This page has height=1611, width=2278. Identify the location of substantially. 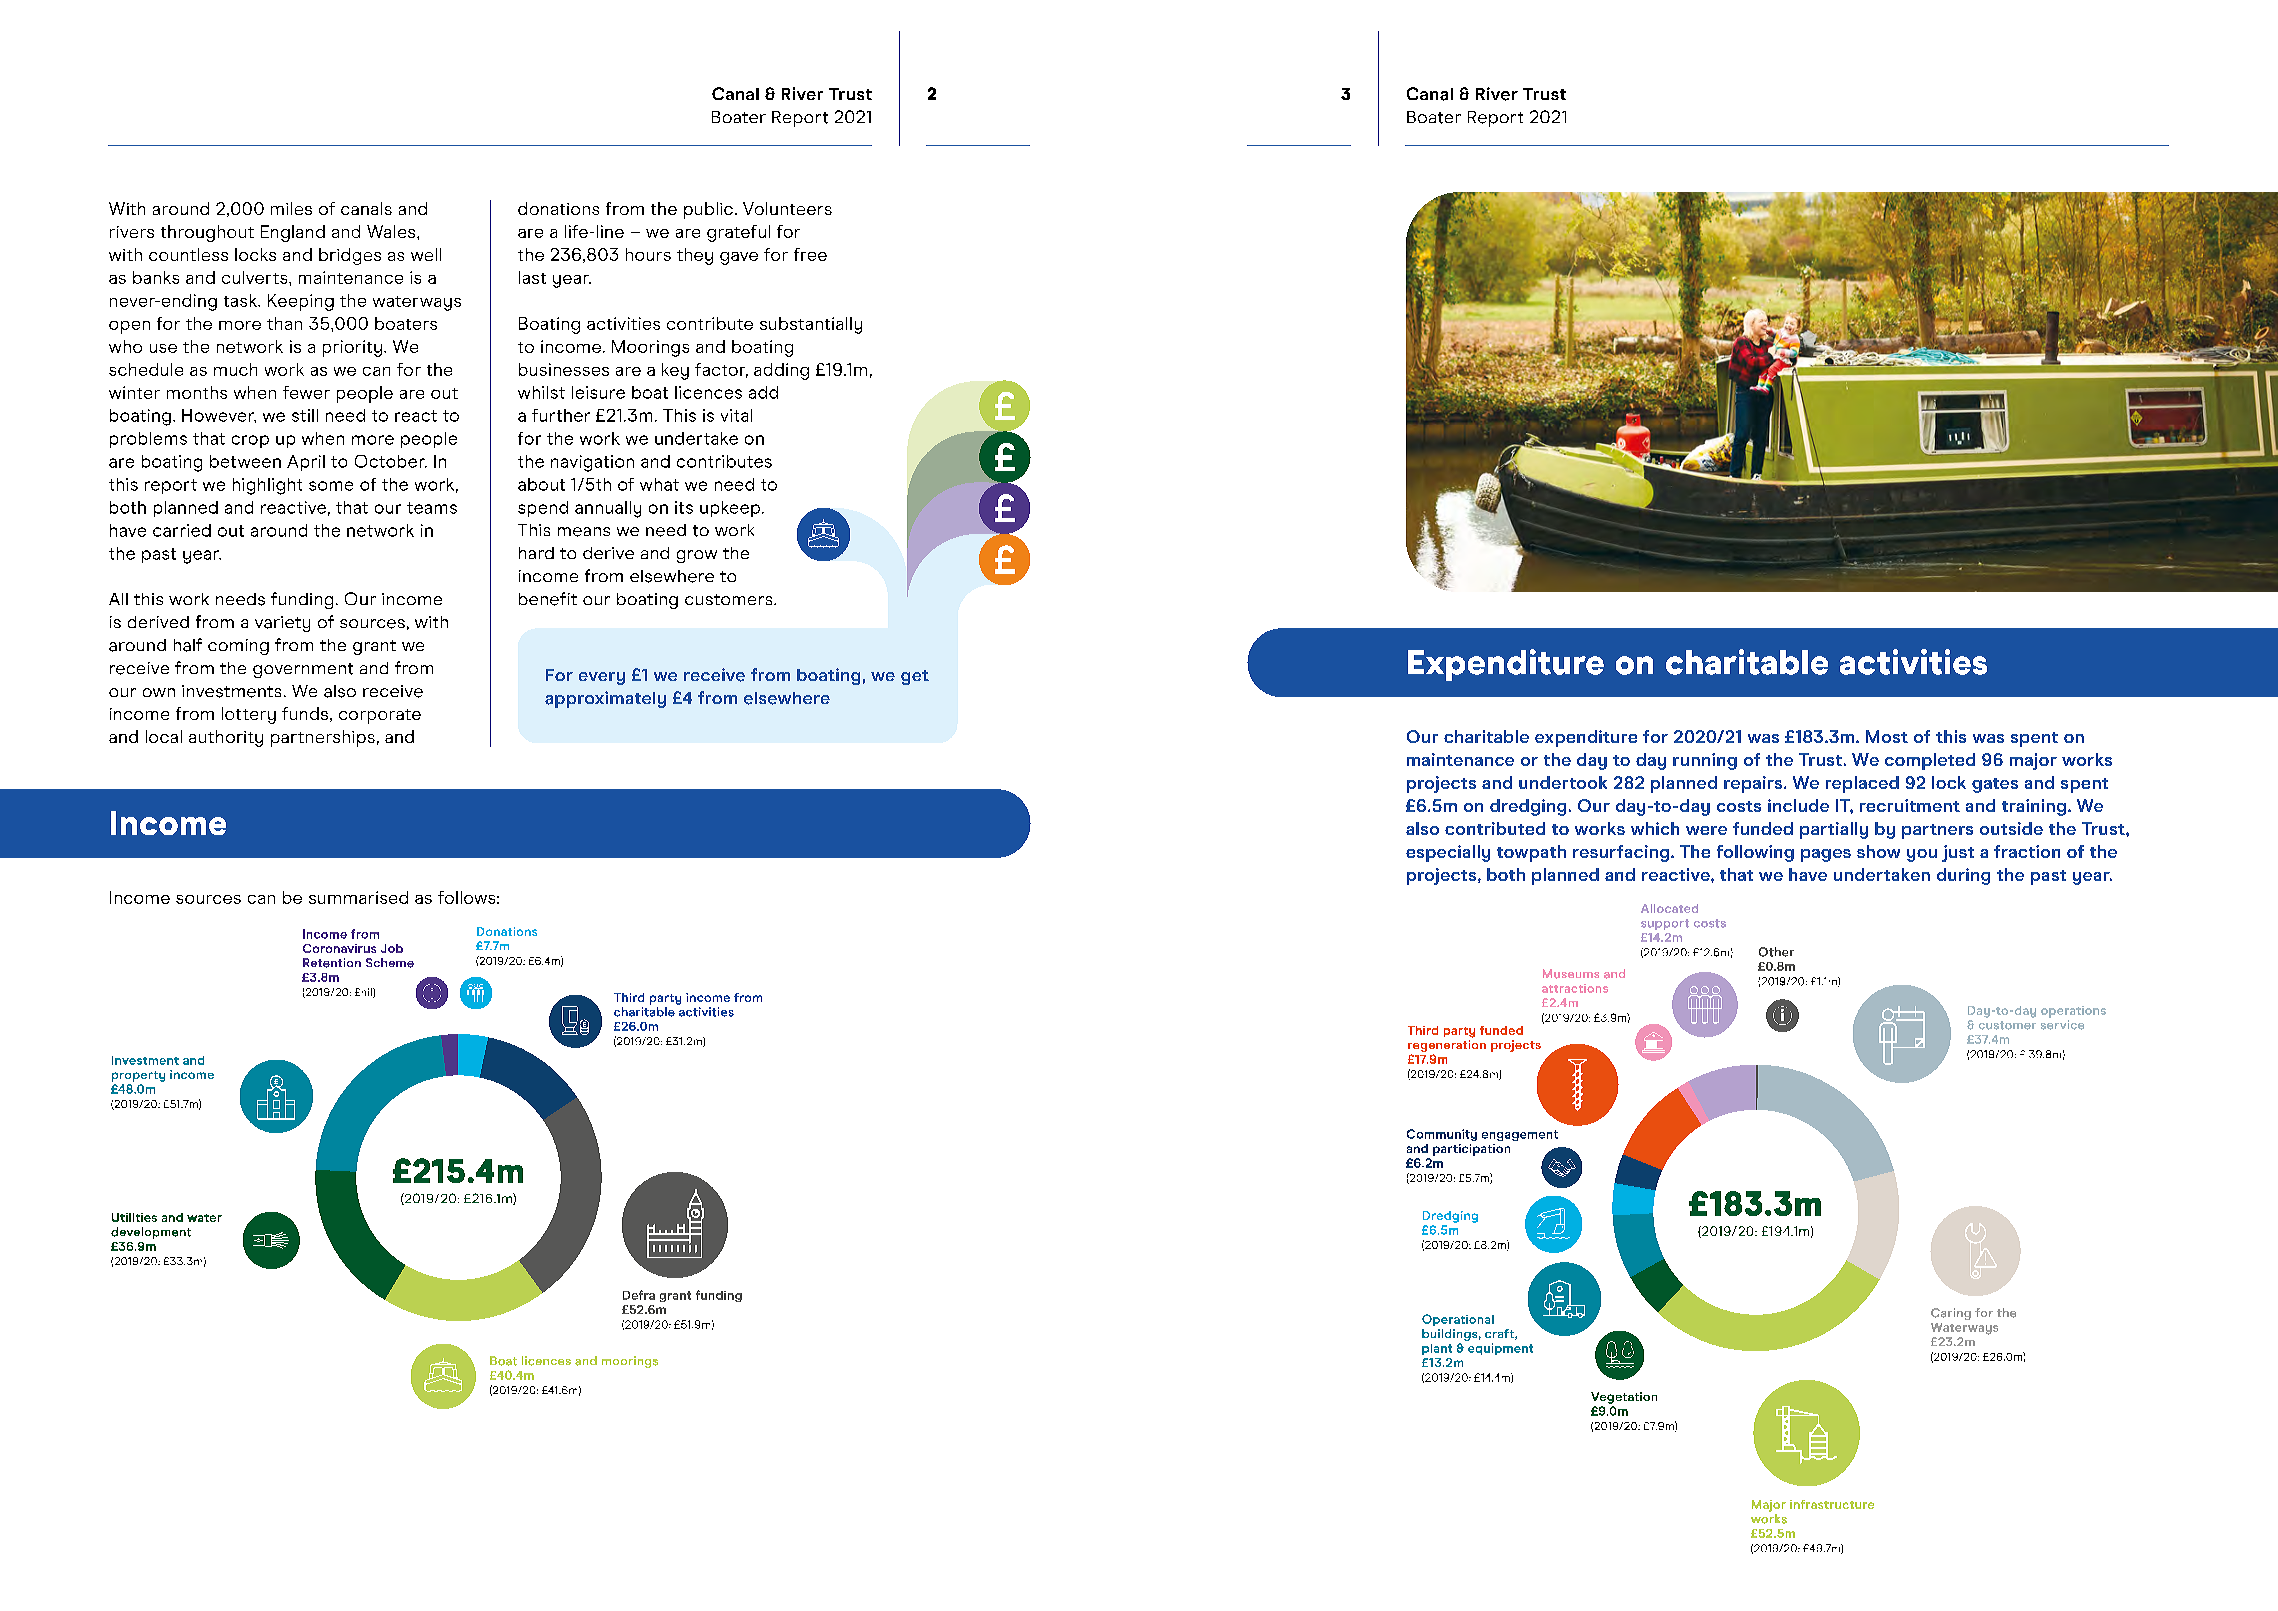
(811, 325).
